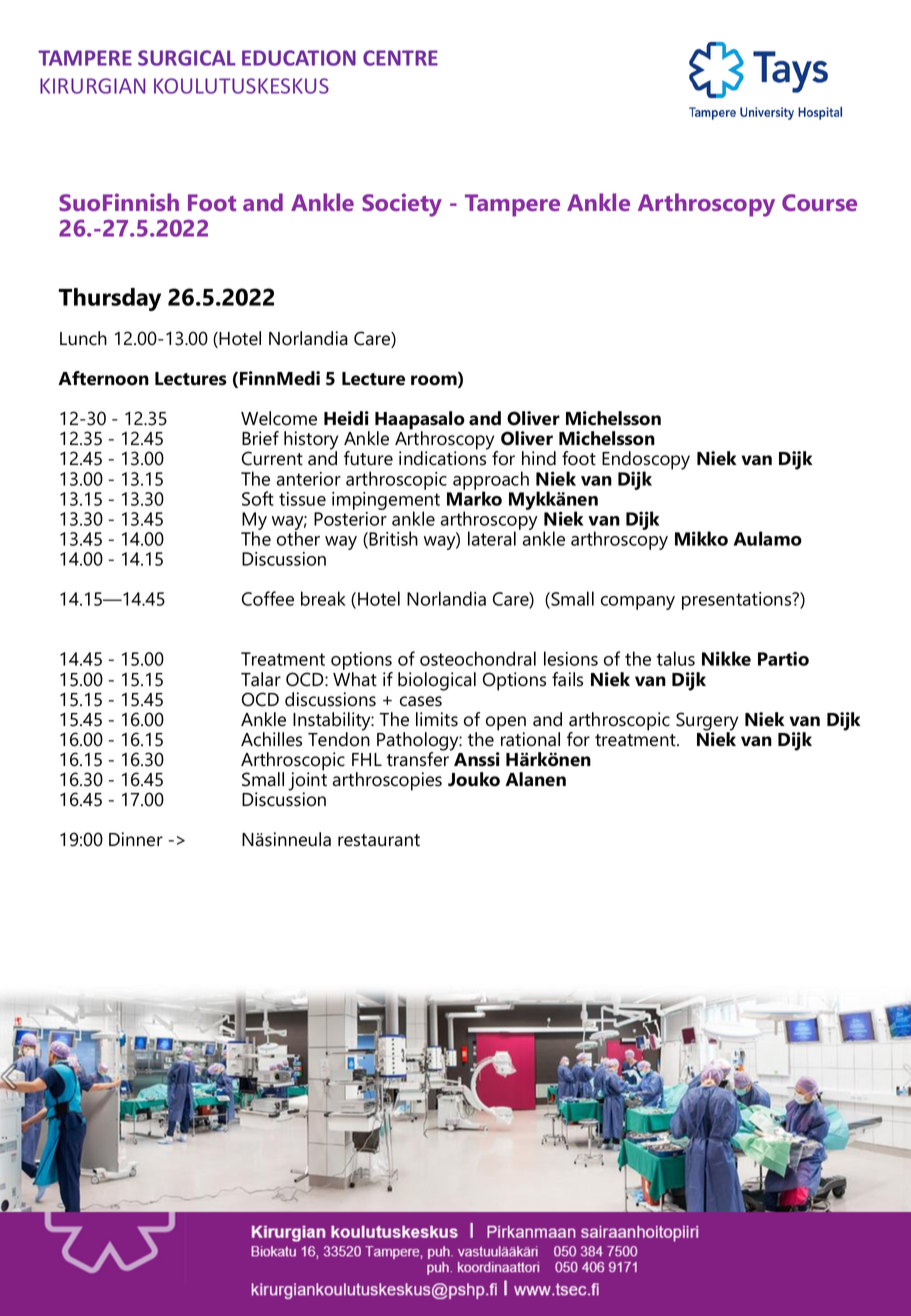 The width and height of the document is (911, 1316). What do you see at coordinates (402, 205) in the document?
I see `Society` at bounding box center [402, 205].
